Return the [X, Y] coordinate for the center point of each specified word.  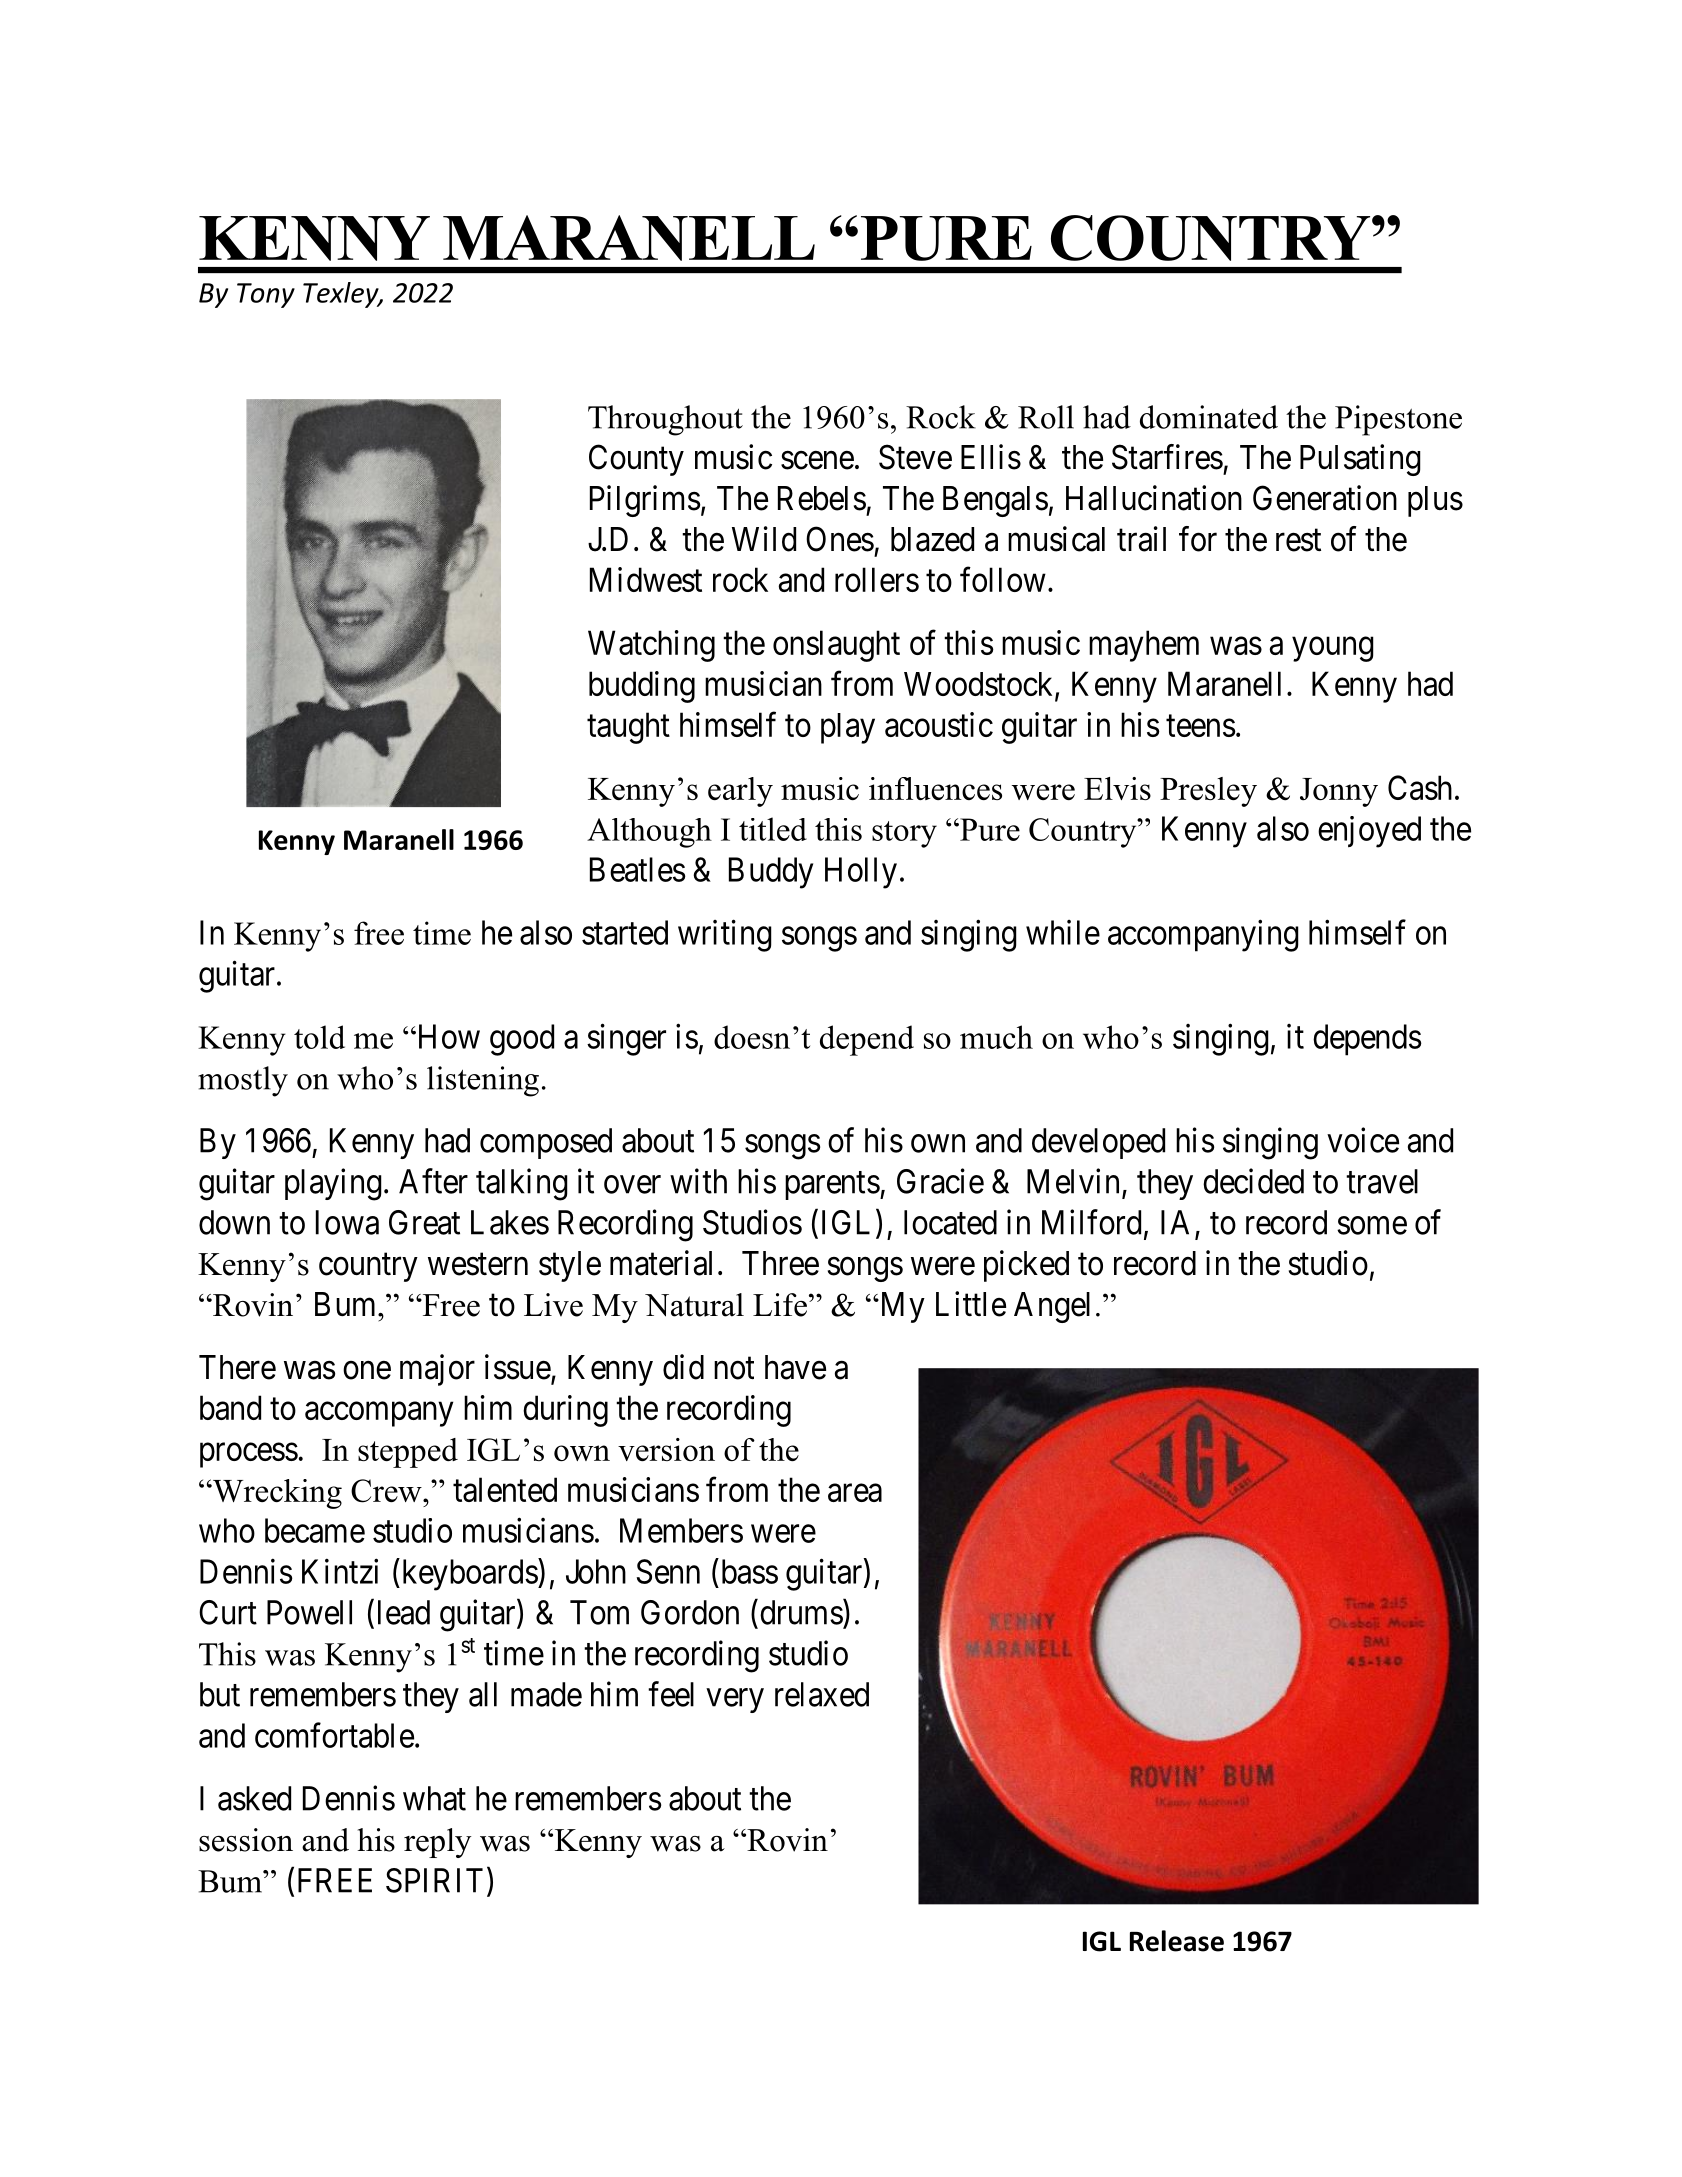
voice [1363, 1140]
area [855, 1493]
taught [628, 728]
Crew [387, 1491]
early [740, 792]
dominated [1209, 417]
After [433, 1181]
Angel [1052, 1307]
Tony [266, 295]
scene [817, 460]
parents [832, 1186]
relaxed [822, 1694]
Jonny [1339, 792]
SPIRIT [434, 1880]
